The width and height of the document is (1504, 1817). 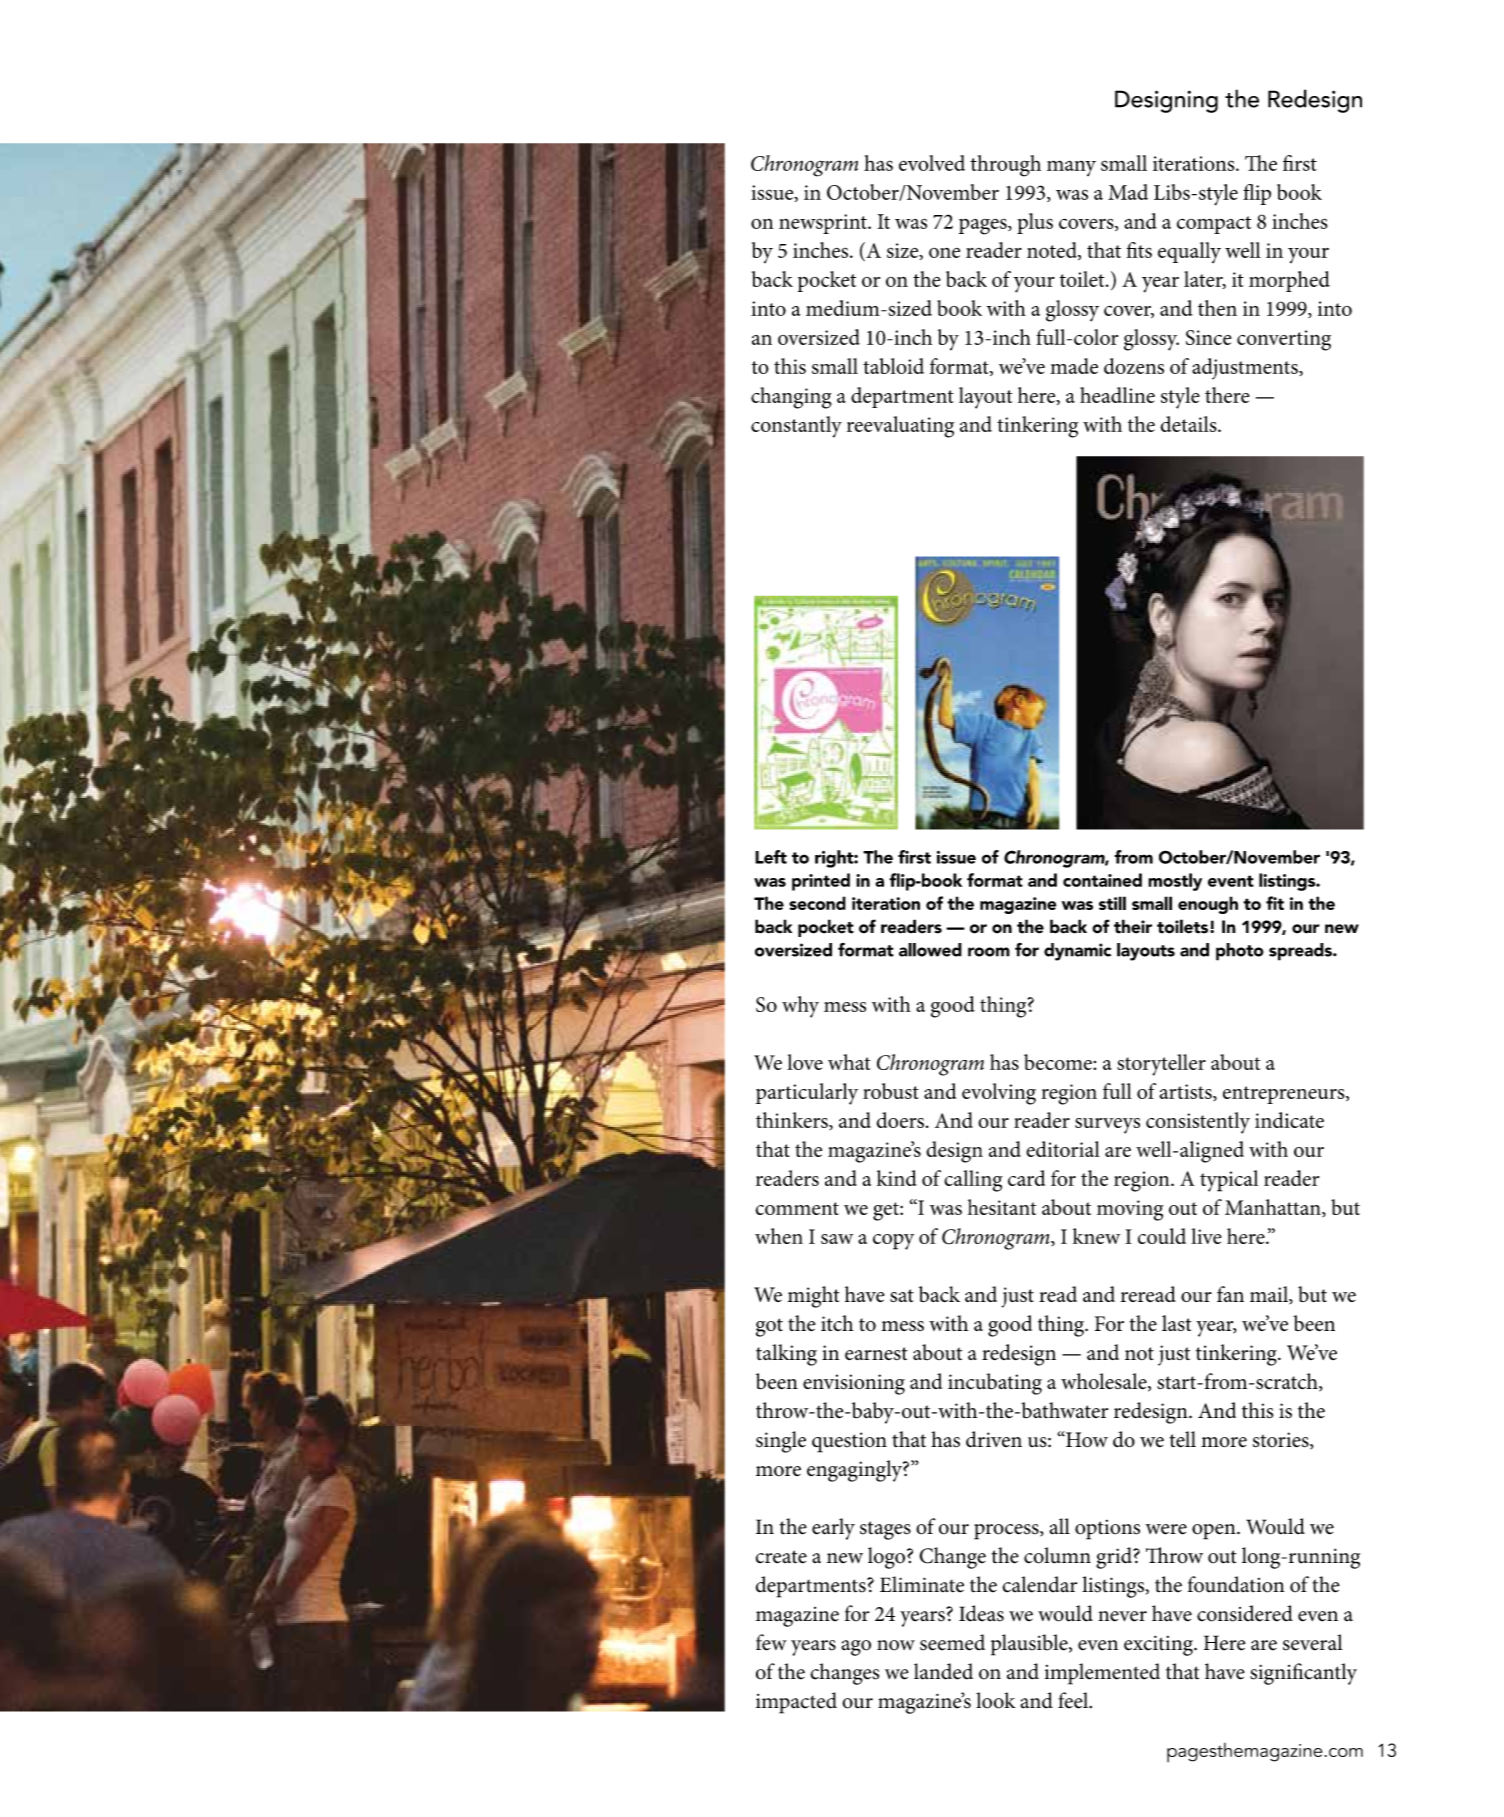 I want to click on made, so click(x=1074, y=366).
